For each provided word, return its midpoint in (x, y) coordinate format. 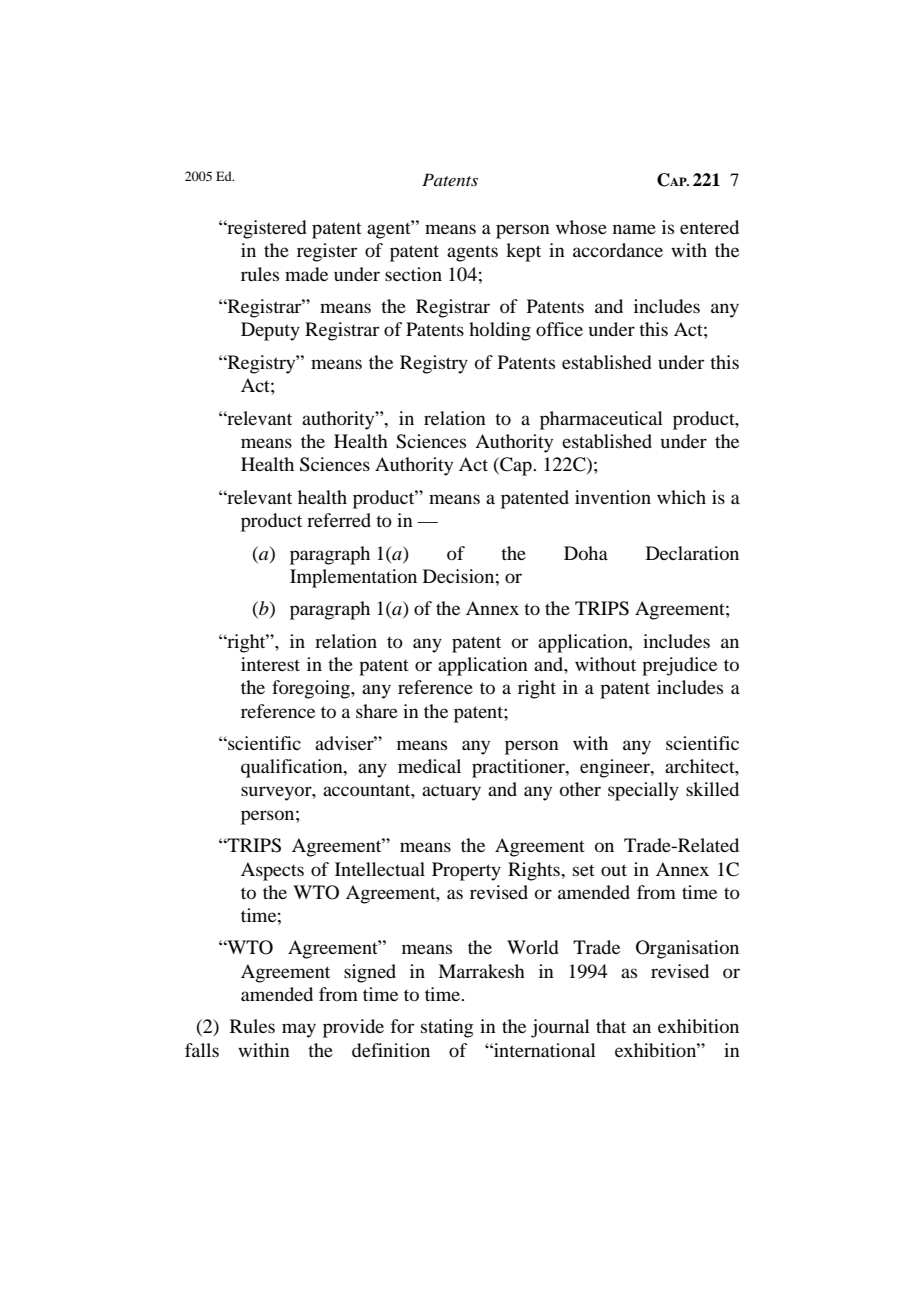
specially (643, 791)
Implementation (353, 578)
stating (447, 1028)
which (681, 497)
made (306, 274)
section (413, 274)
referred (339, 520)
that (611, 1026)
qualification (293, 768)
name (634, 229)
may (299, 1030)
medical (429, 766)
